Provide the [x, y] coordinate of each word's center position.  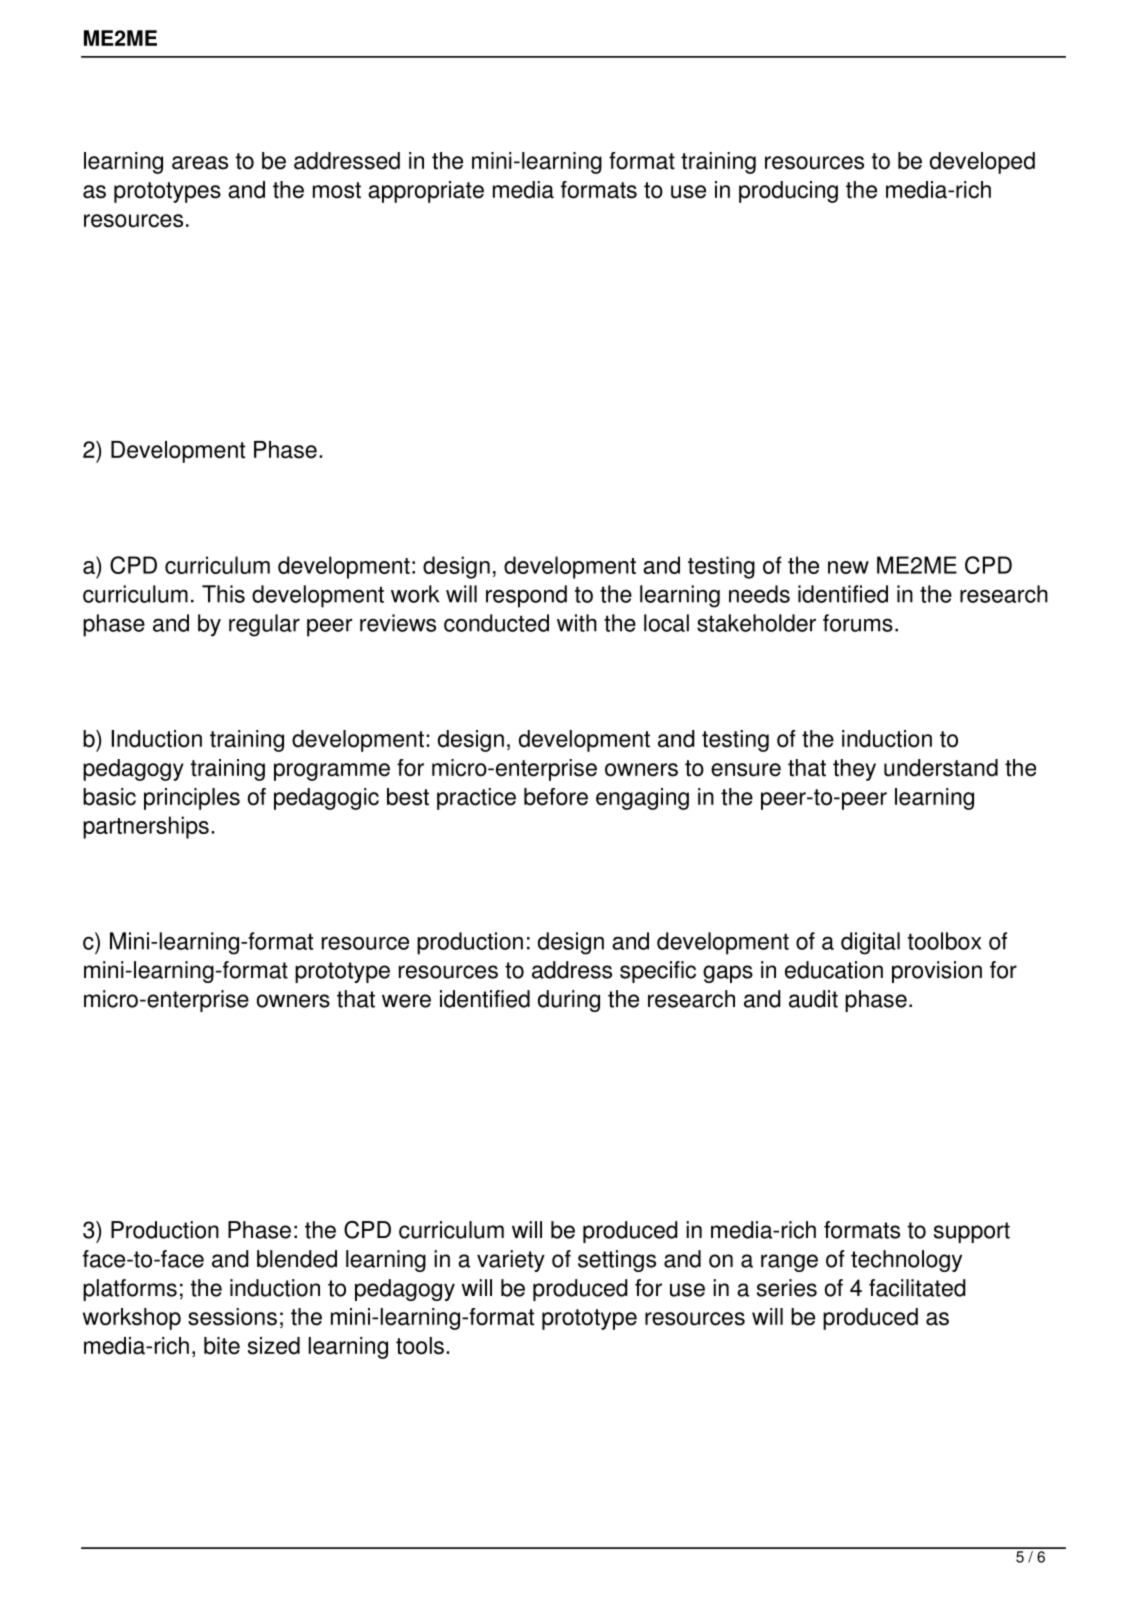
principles [192, 799]
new [848, 567]
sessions [232, 1317]
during [569, 1001]
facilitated [917, 1288]
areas [200, 163]
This [223, 594]
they [854, 770]
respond [526, 596]
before [556, 797]
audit [813, 999]
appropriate [426, 192]
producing [788, 192]
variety [511, 1261]
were [406, 1001]
